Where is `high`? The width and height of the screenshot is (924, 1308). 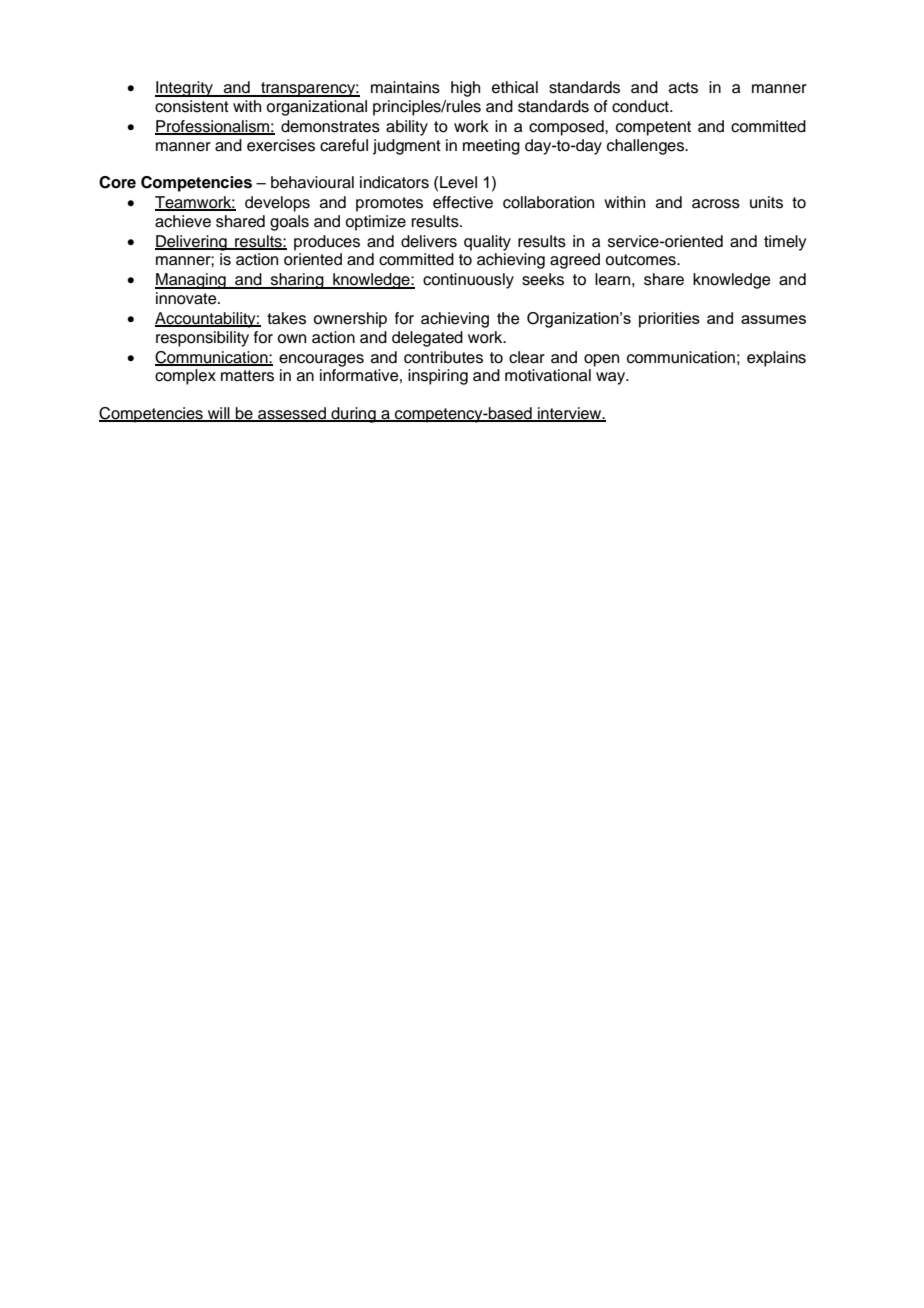
high is located at coordinates (465, 89).
